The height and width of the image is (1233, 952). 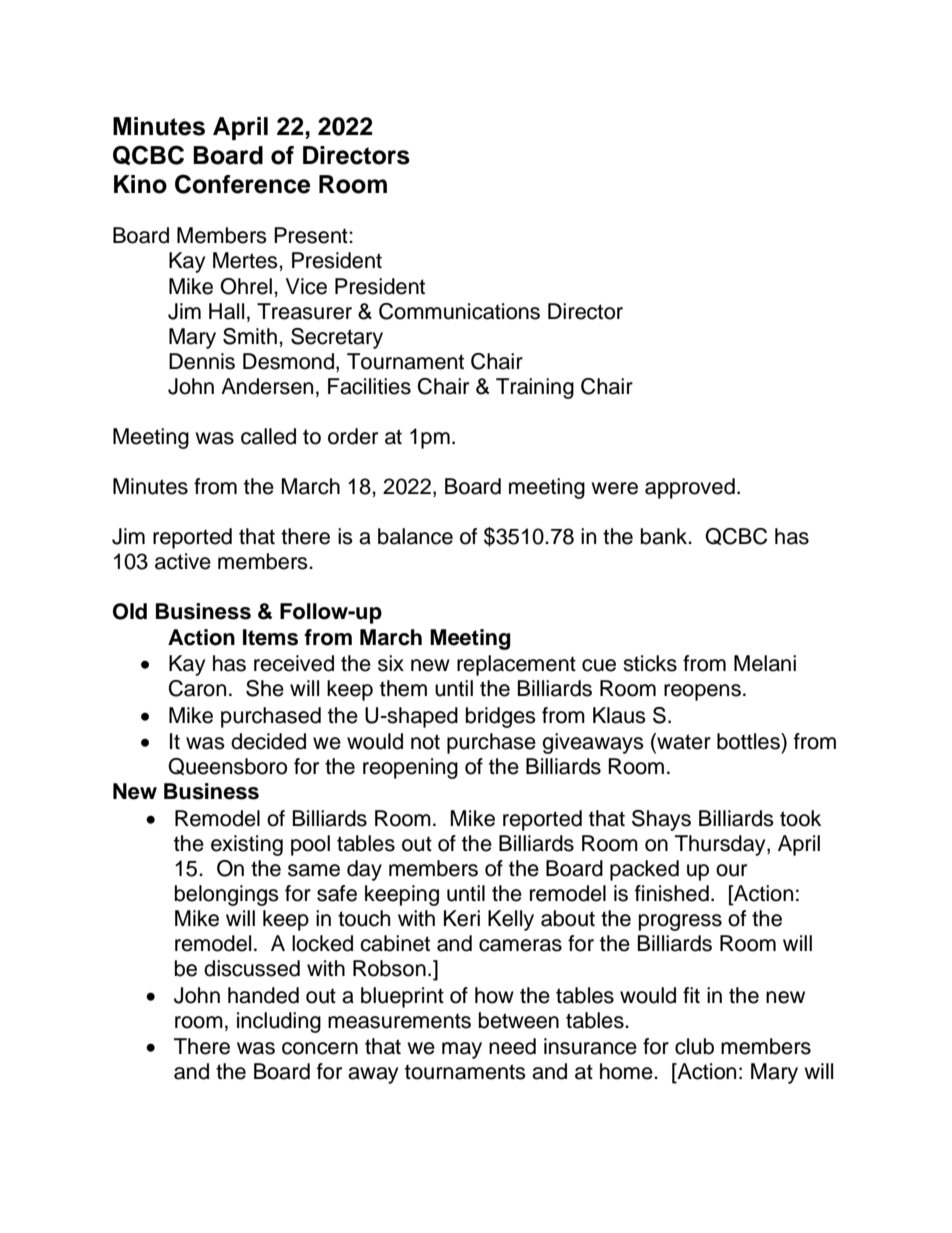 What do you see at coordinates (243, 184) in the image?
I see `Conference` at bounding box center [243, 184].
